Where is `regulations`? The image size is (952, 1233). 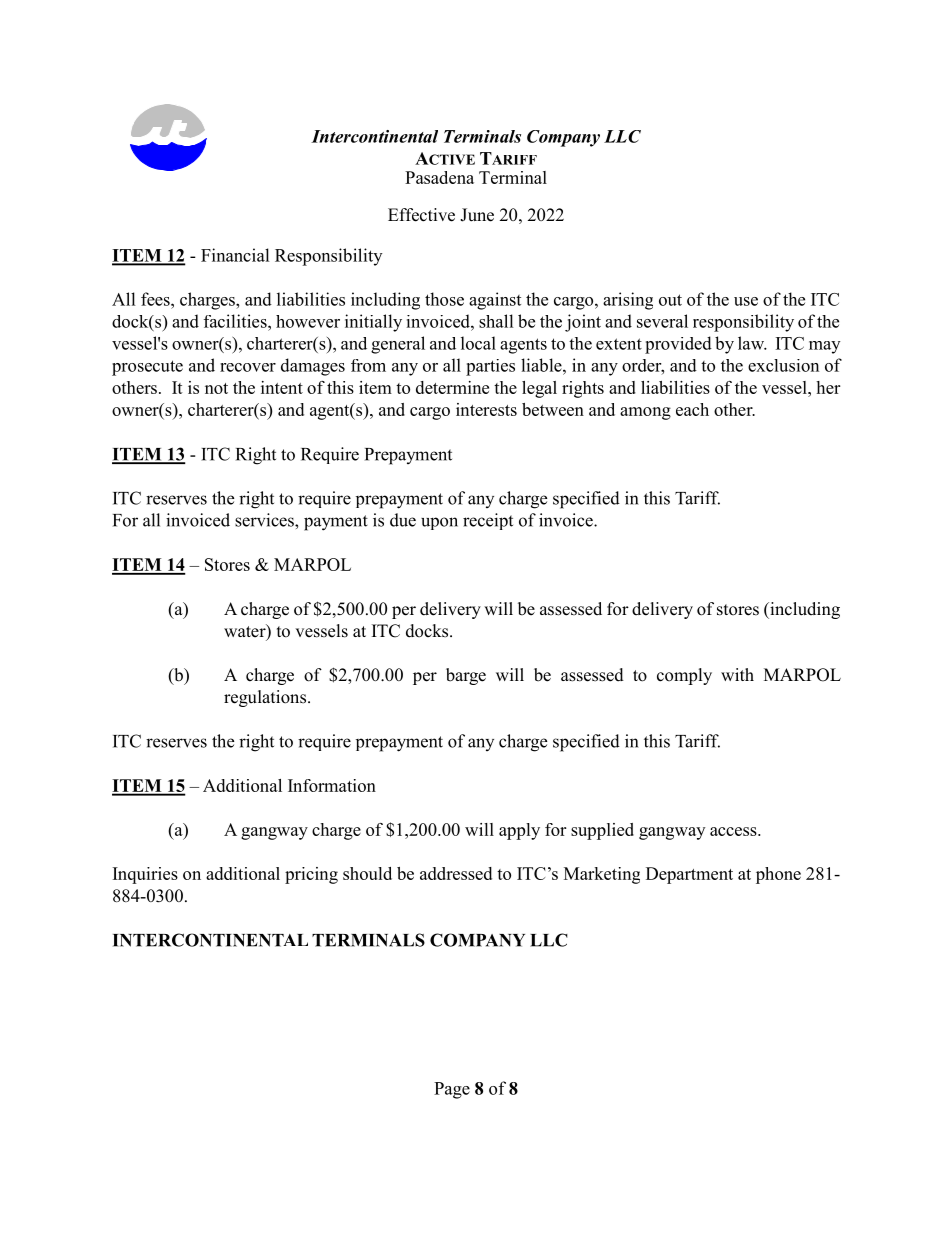 regulations is located at coordinates (265, 698).
